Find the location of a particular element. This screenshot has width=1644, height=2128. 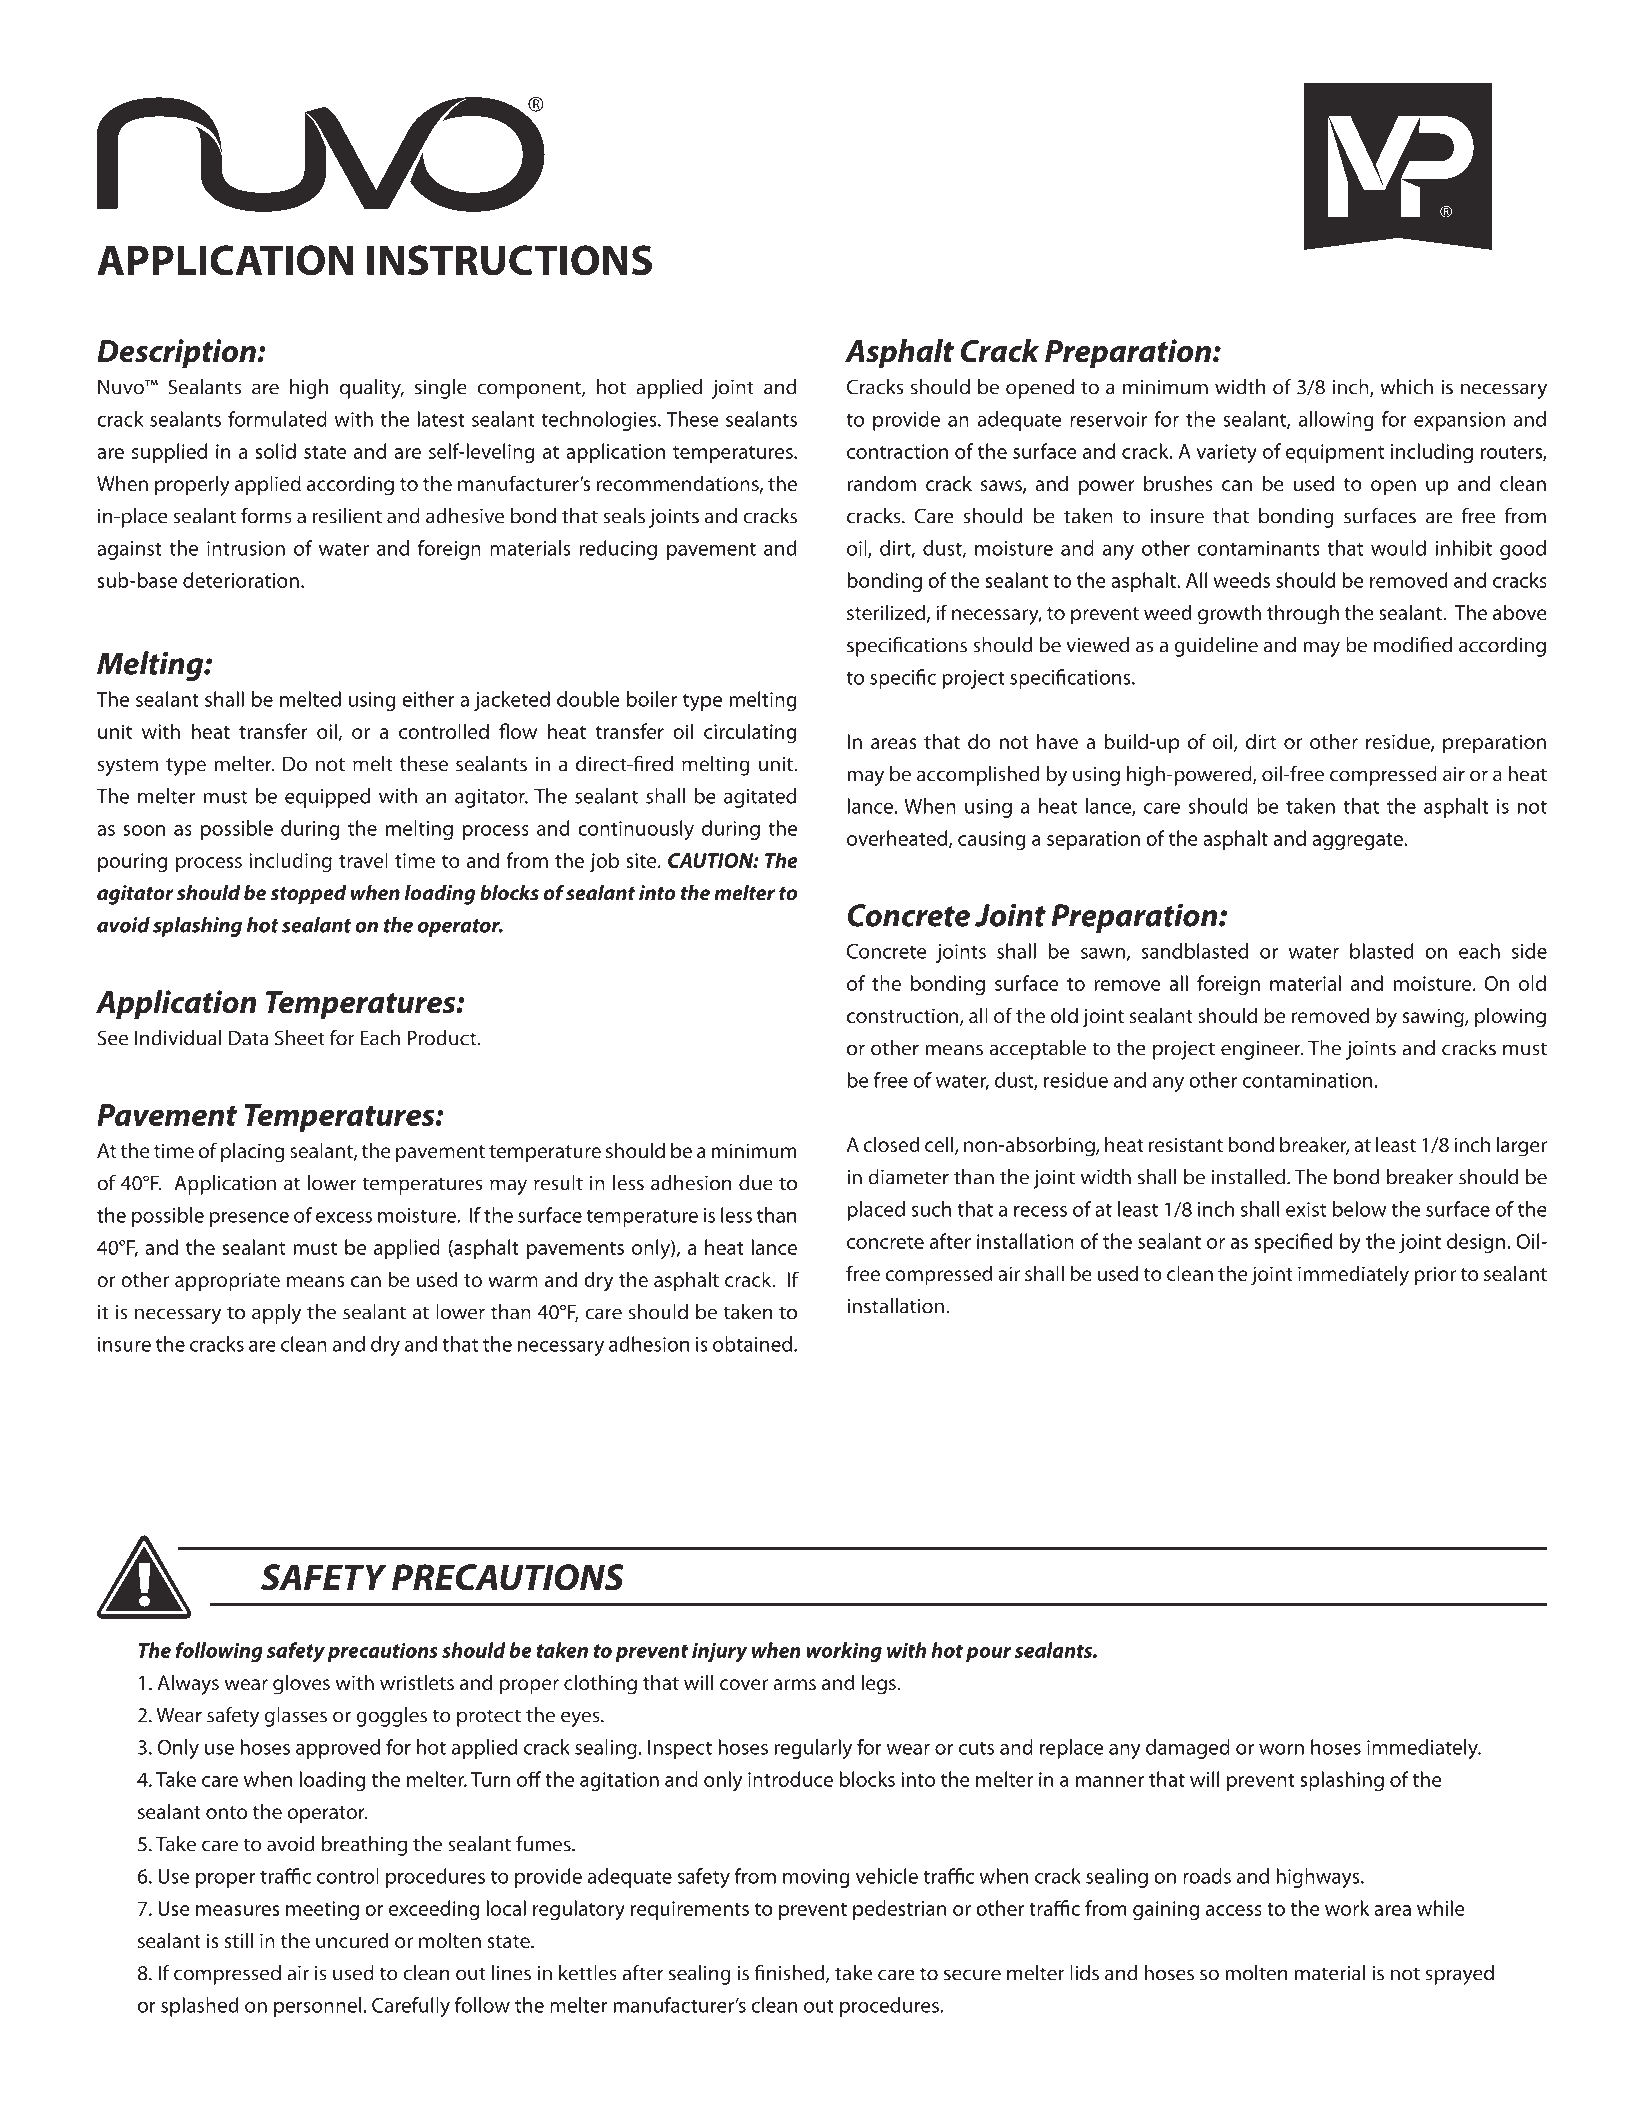

apply is located at coordinates (276, 1314).
